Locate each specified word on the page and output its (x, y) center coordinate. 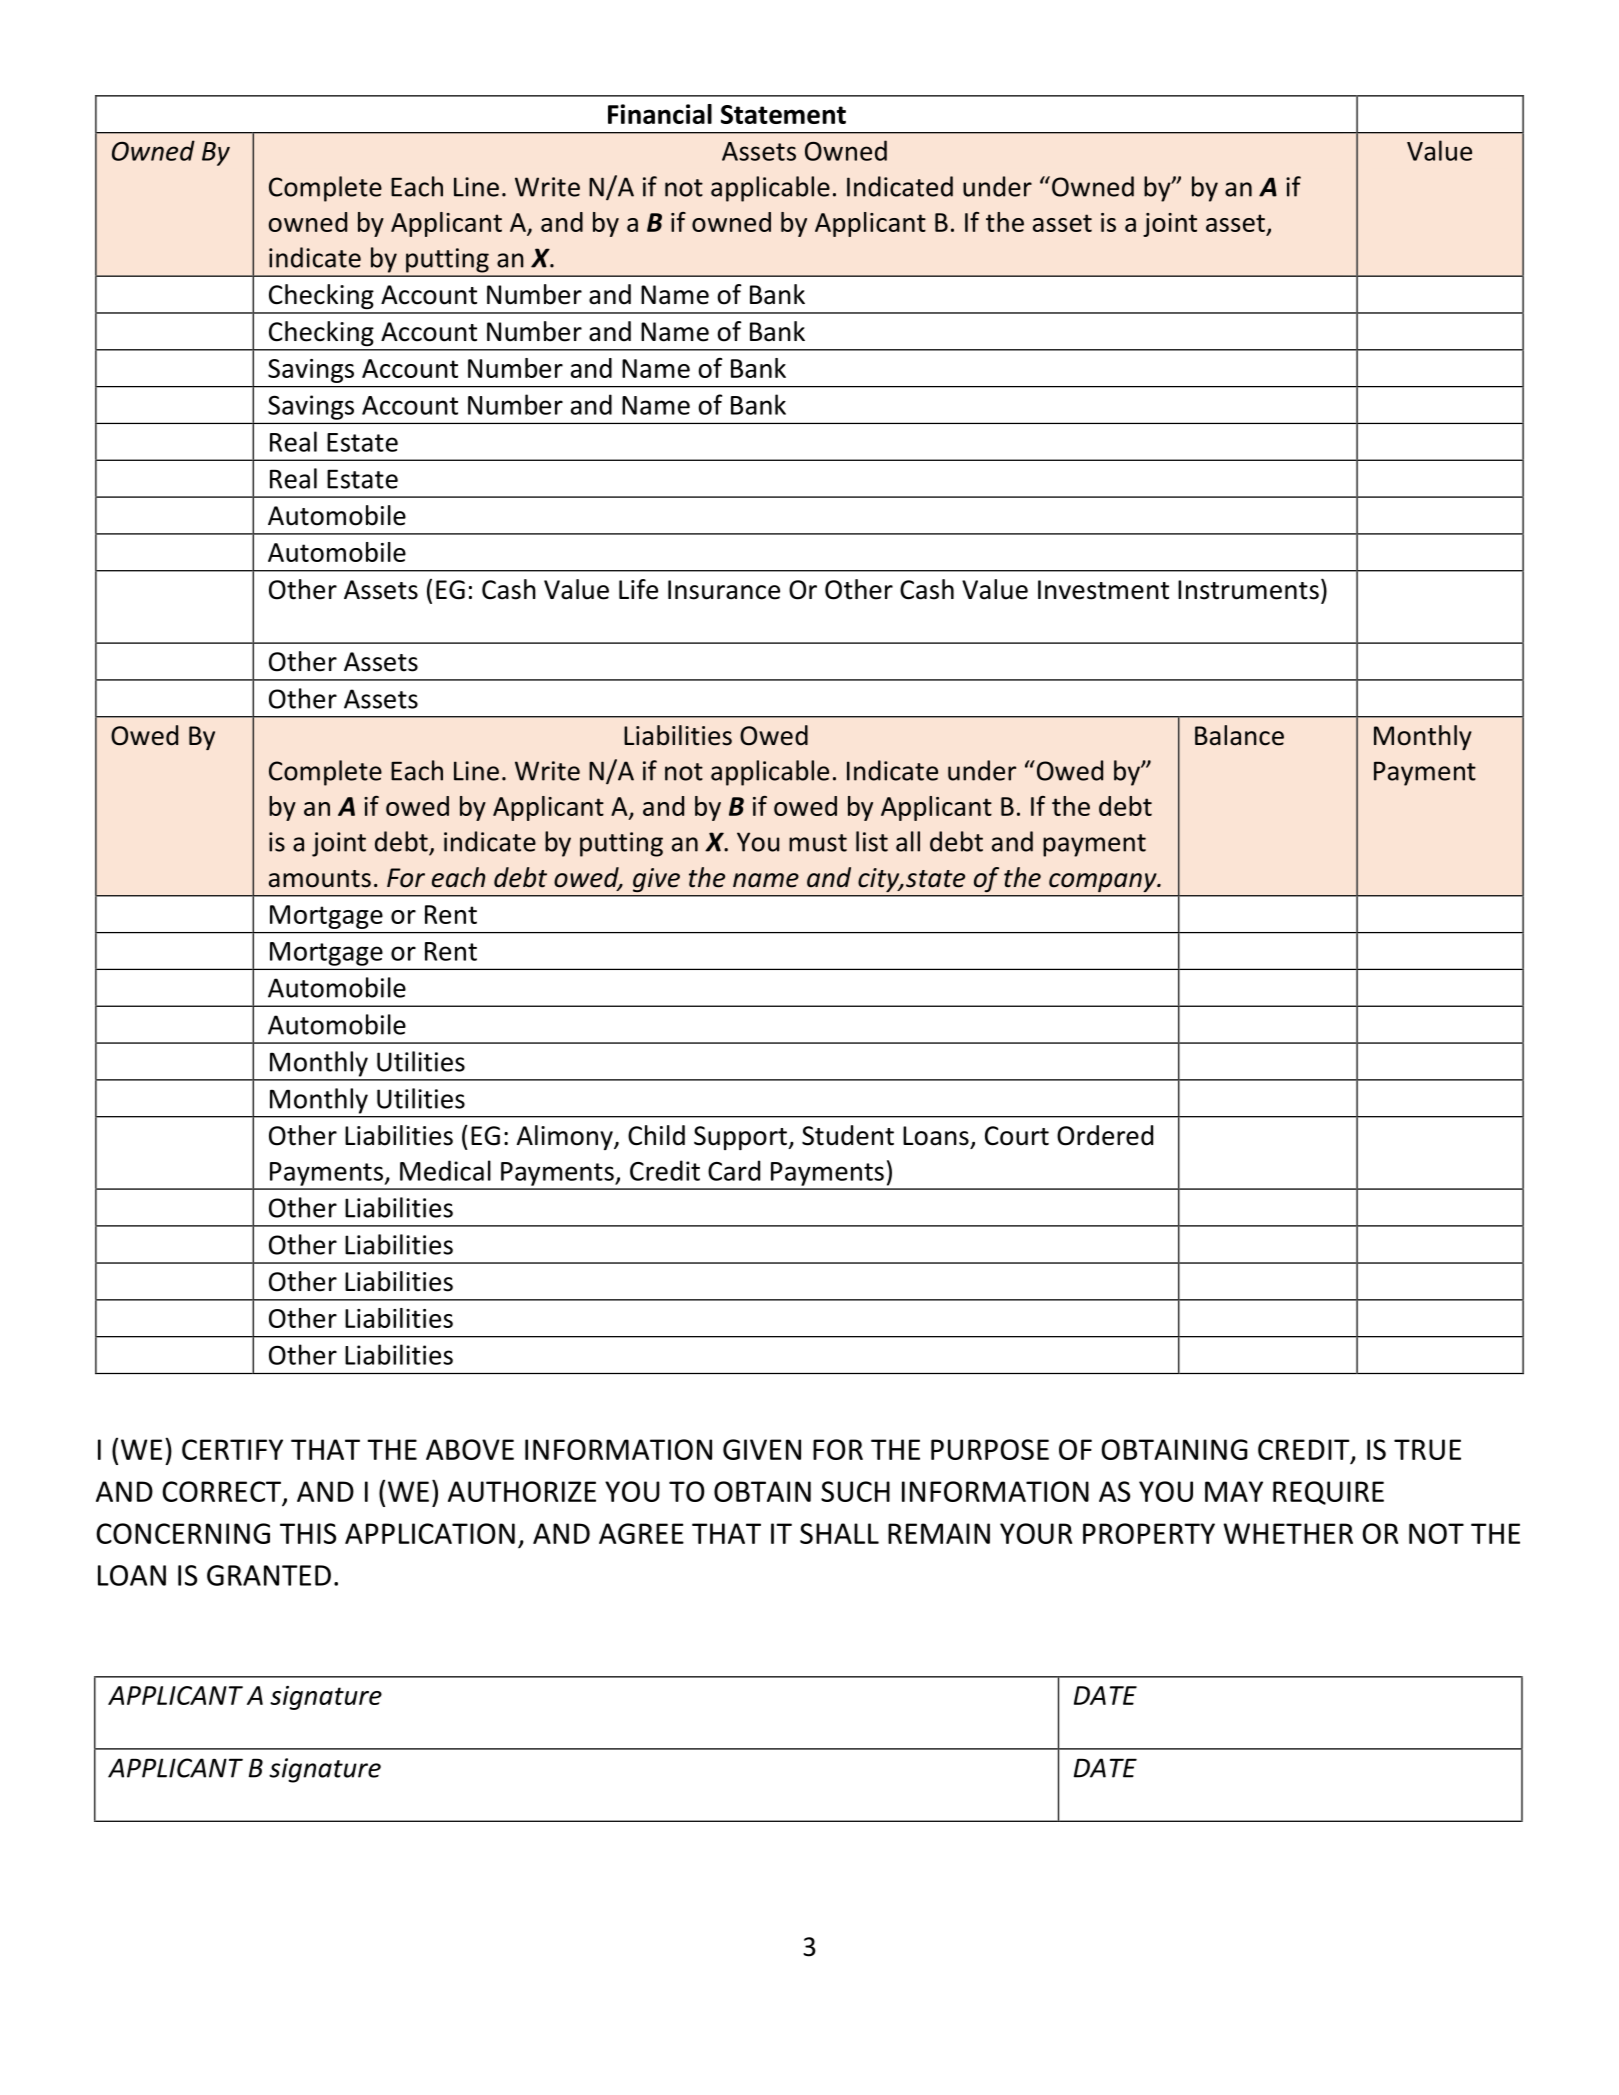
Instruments (1248, 590)
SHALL (839, 1533)
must (818, 843)
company (1104, 882)
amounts (320, 879)
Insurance (724, 590)
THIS (308, 1533)
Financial (660, 114)
